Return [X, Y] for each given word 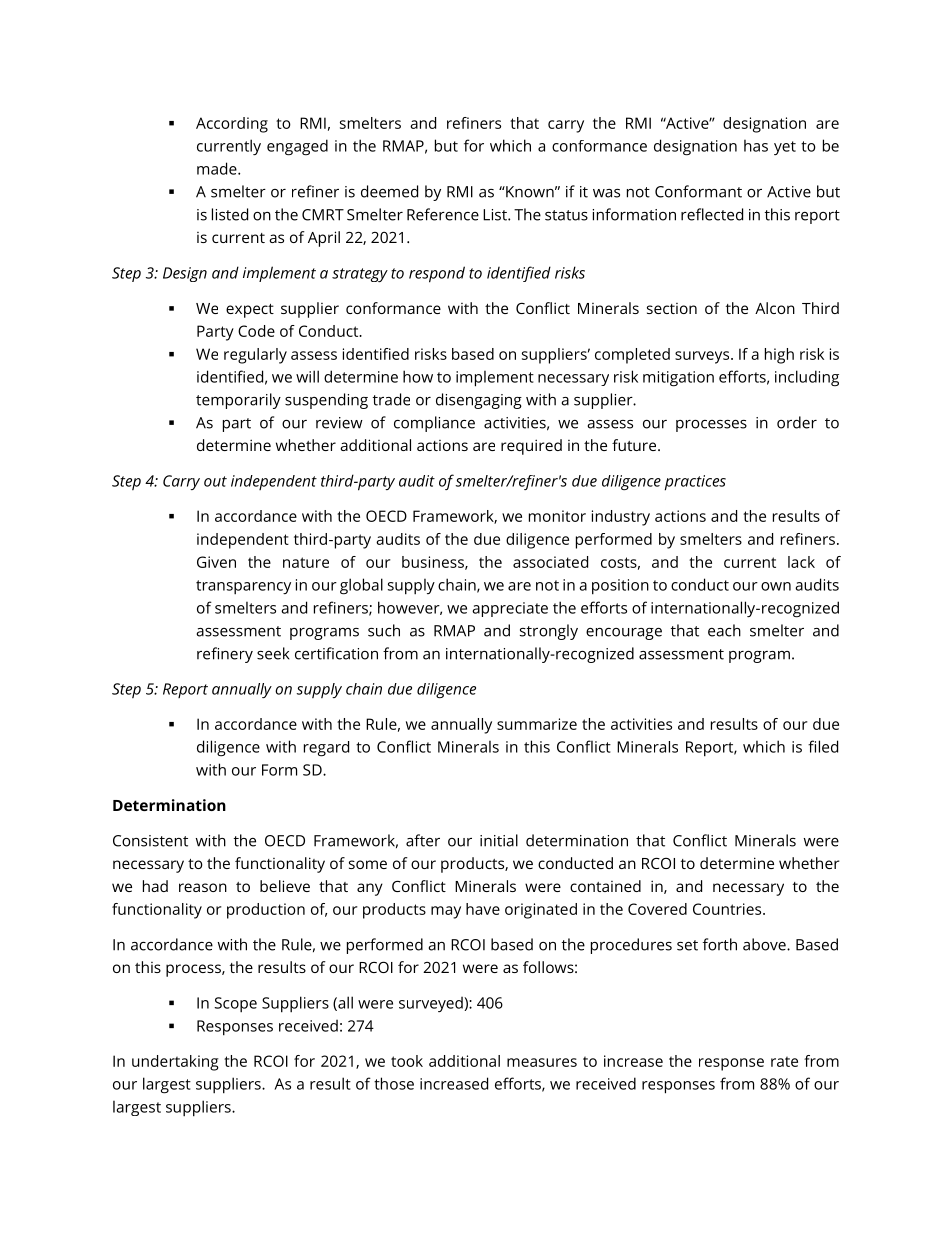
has [756, 146]
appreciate [510, 609]
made [218, 168]
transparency [243, 587]
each [724, 630]
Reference [443, 214]
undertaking [175, 1063]
